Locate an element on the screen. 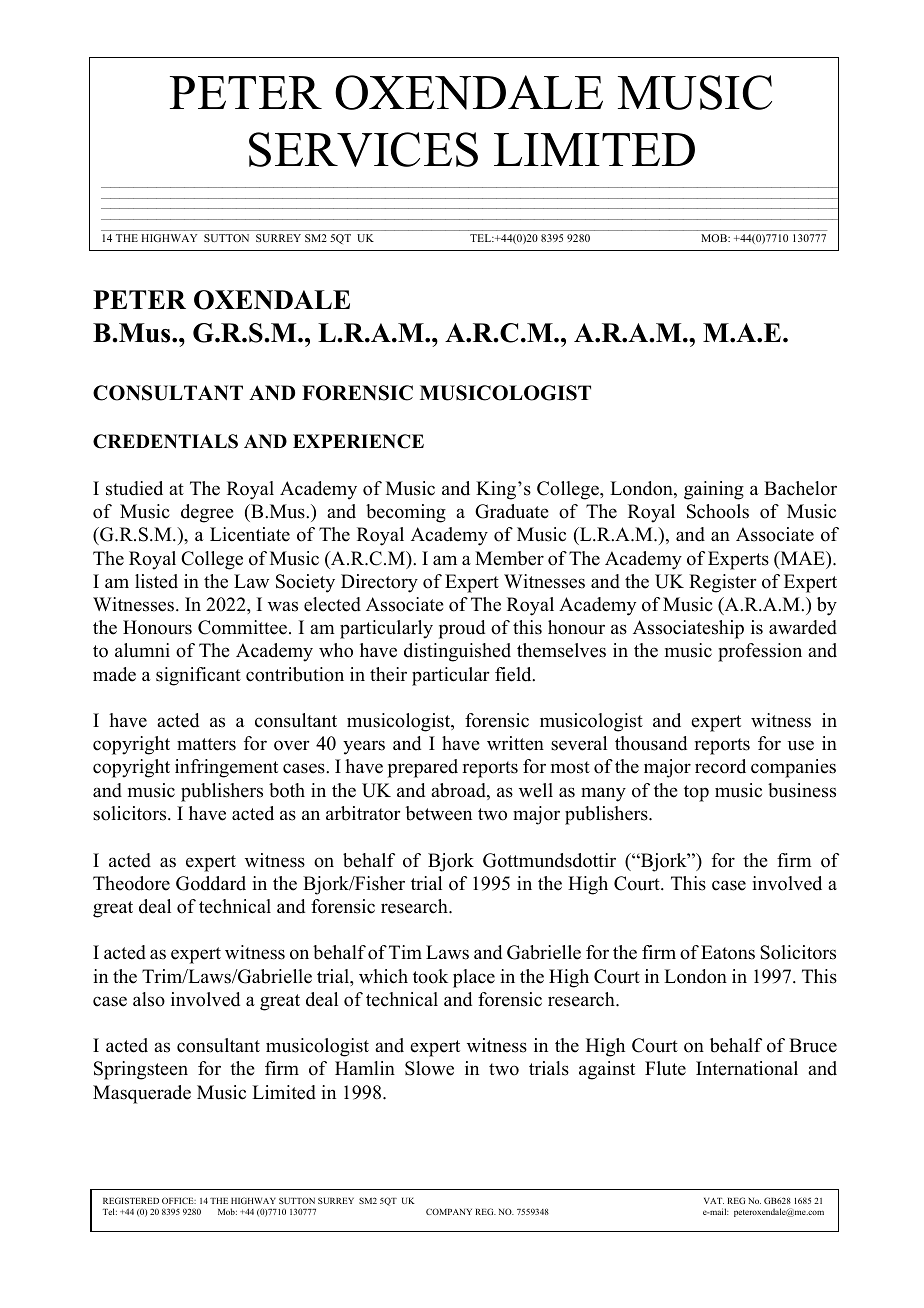  distinguished is located at coordinates (457, 652).
